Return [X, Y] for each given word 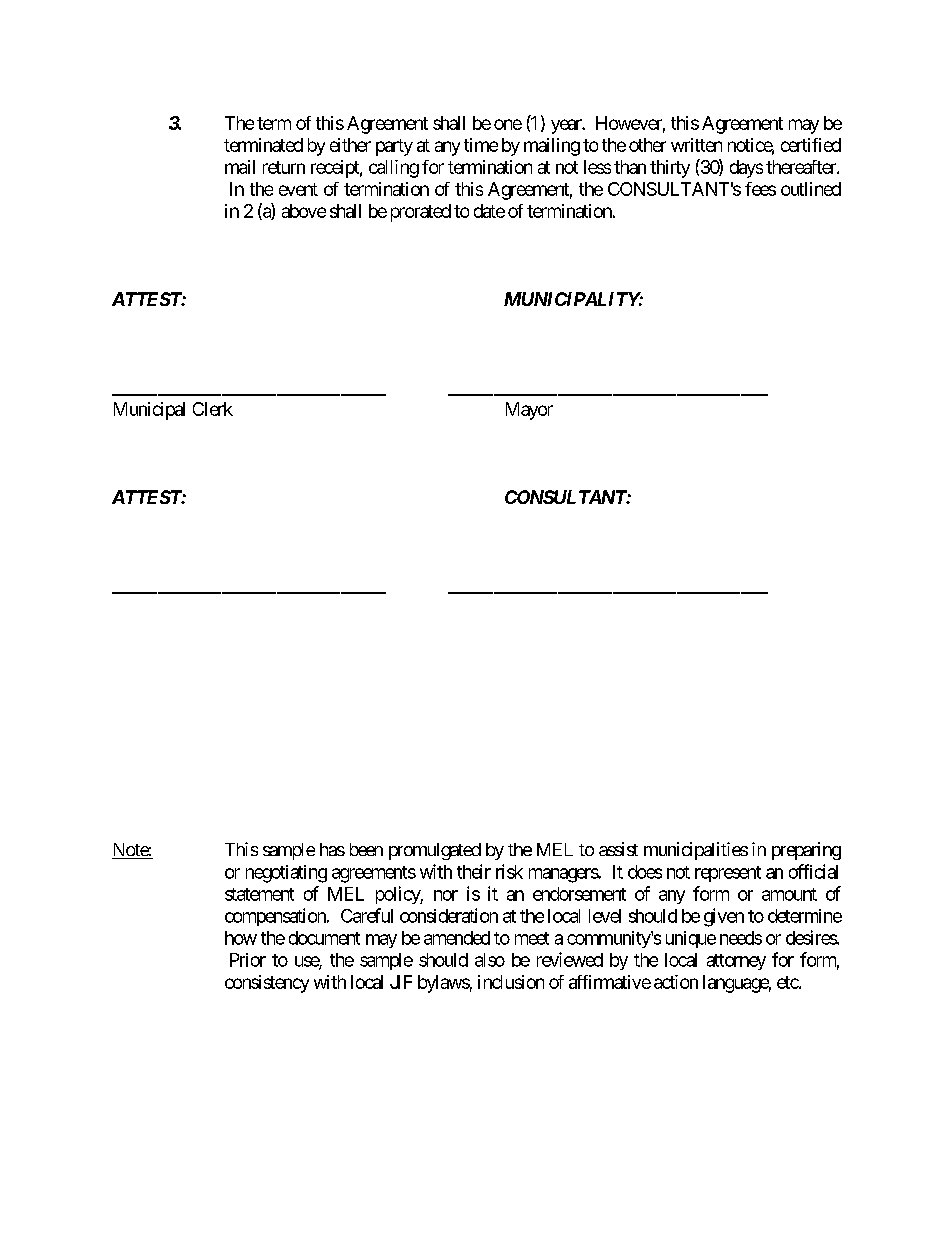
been [366, 849]
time [481, 145]
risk [509, 871]
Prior [248, 960]
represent [728, 874]
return [284, 167]
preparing [806, 851]
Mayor [529, 411]
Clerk [213, 409]
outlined [811, 189]
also [490, 960]
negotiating [286, 874]
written [696, 145]
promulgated [435, 851]
